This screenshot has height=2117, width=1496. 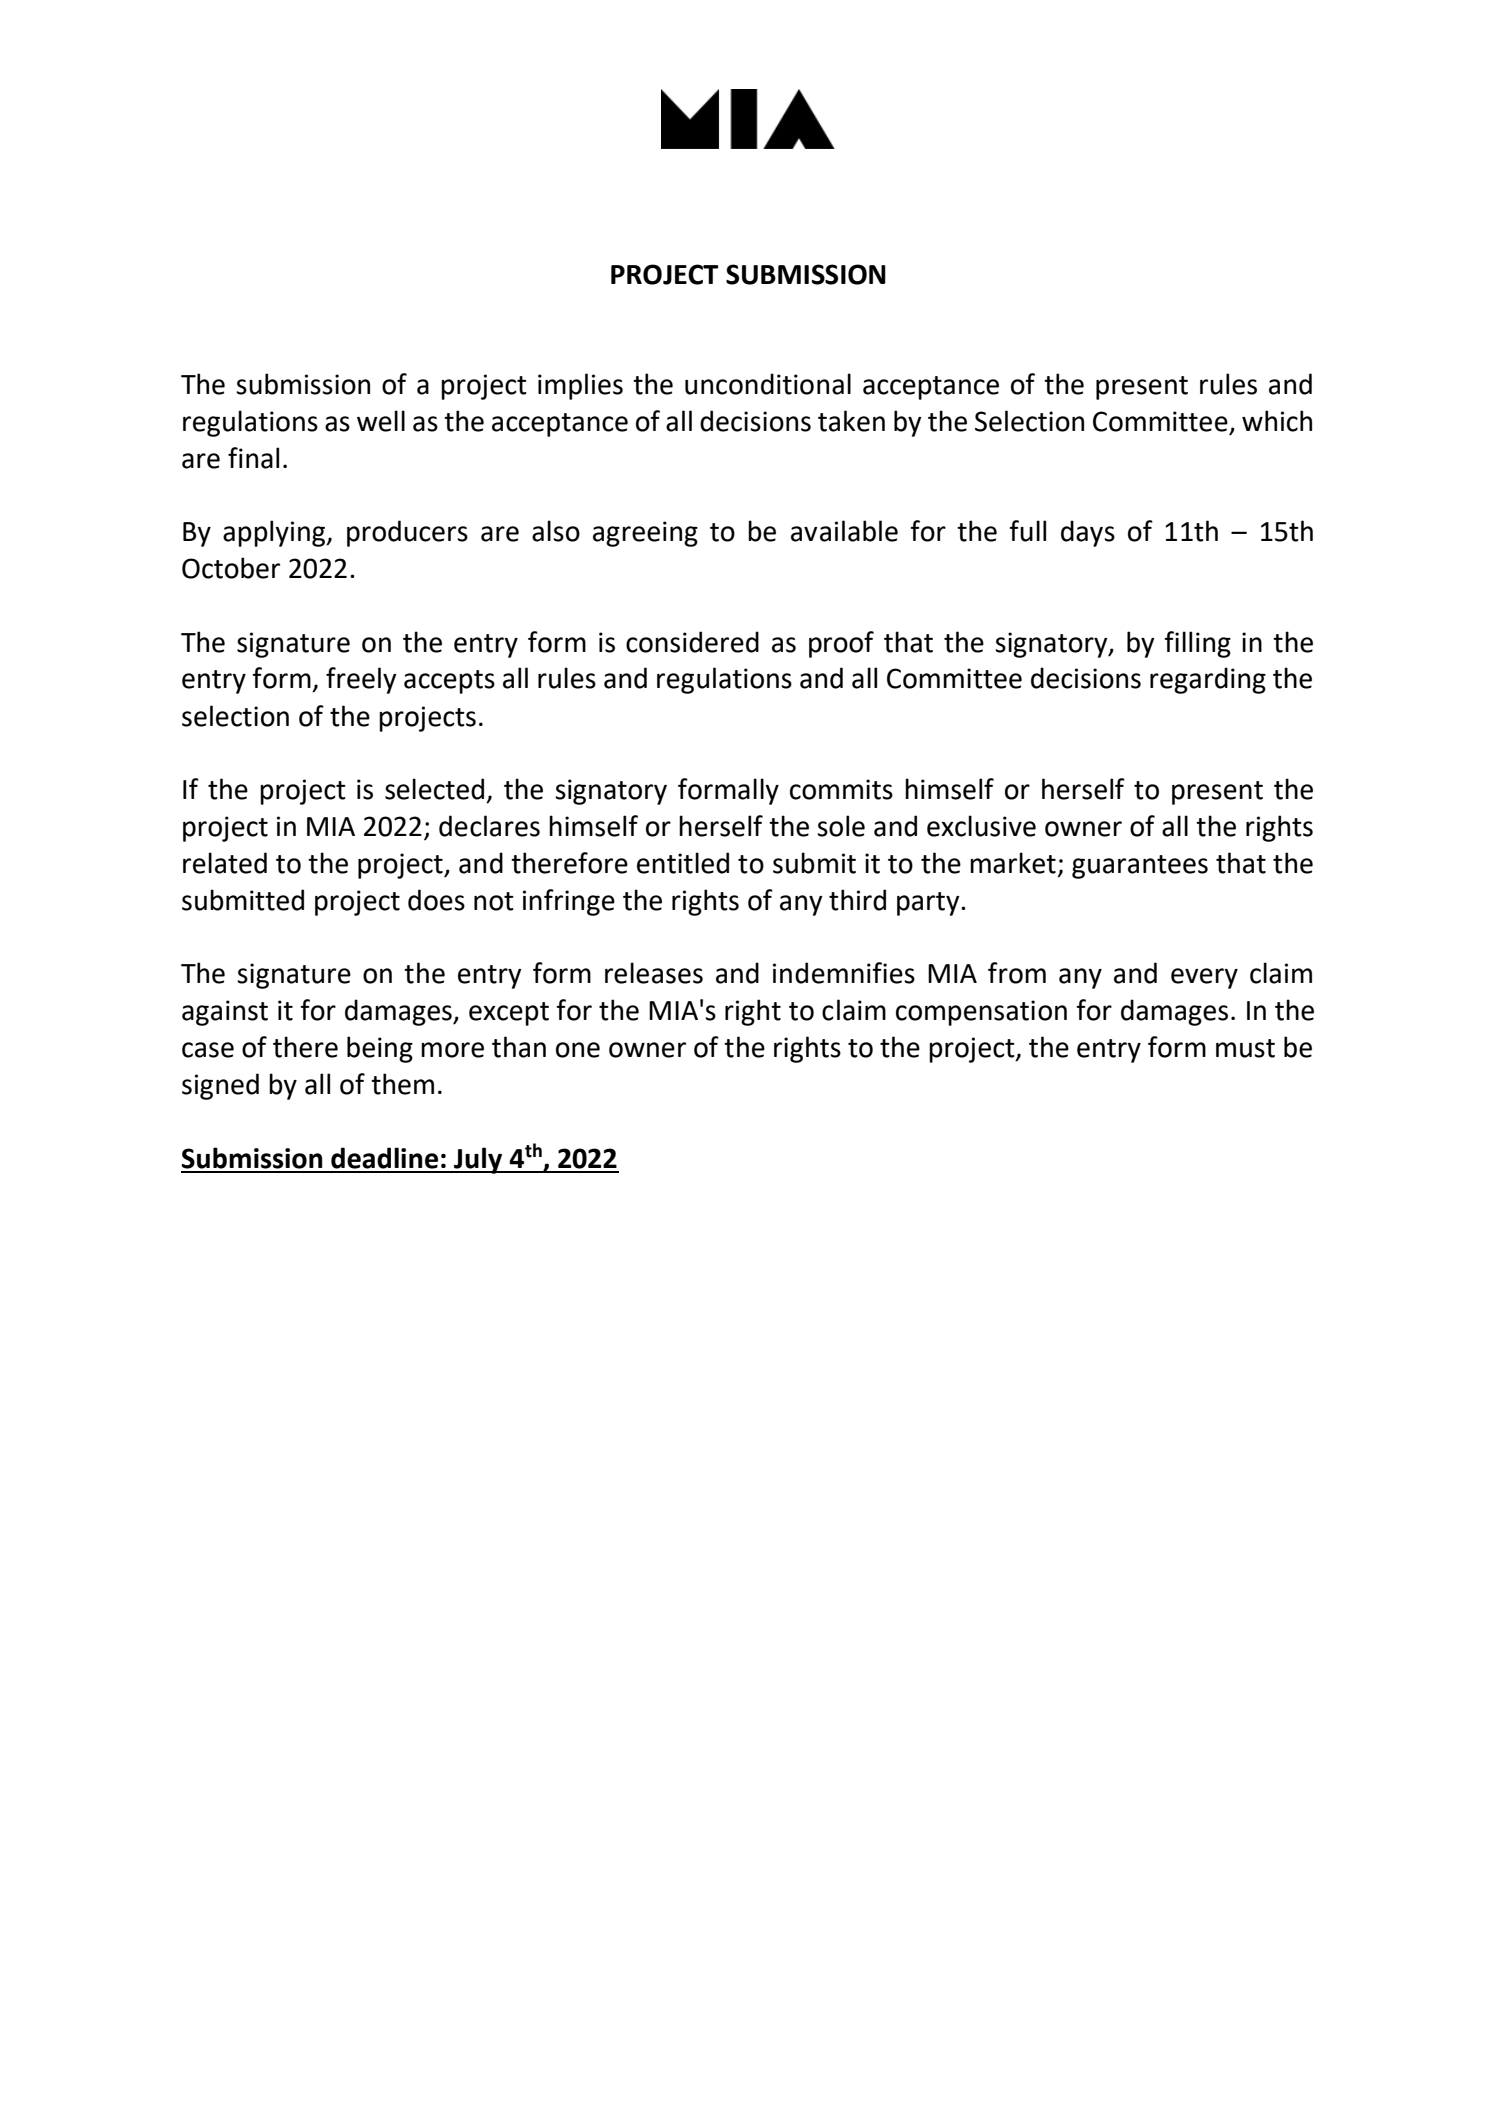 I want to click on July, so click(x=478, y=1160).
